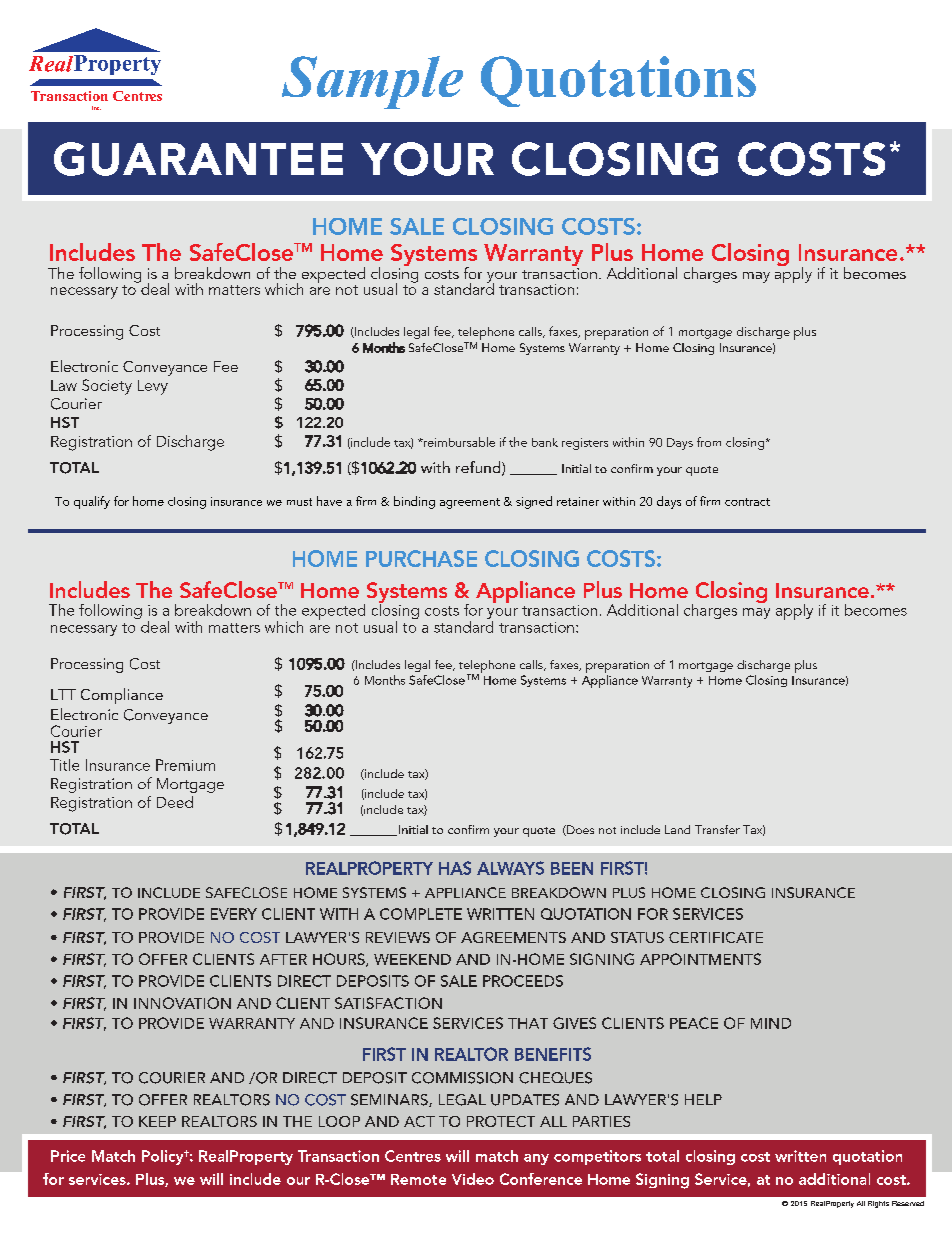 This screenshot has height=1233, width=952. I want to click on Rights, so click(878, 1204).
